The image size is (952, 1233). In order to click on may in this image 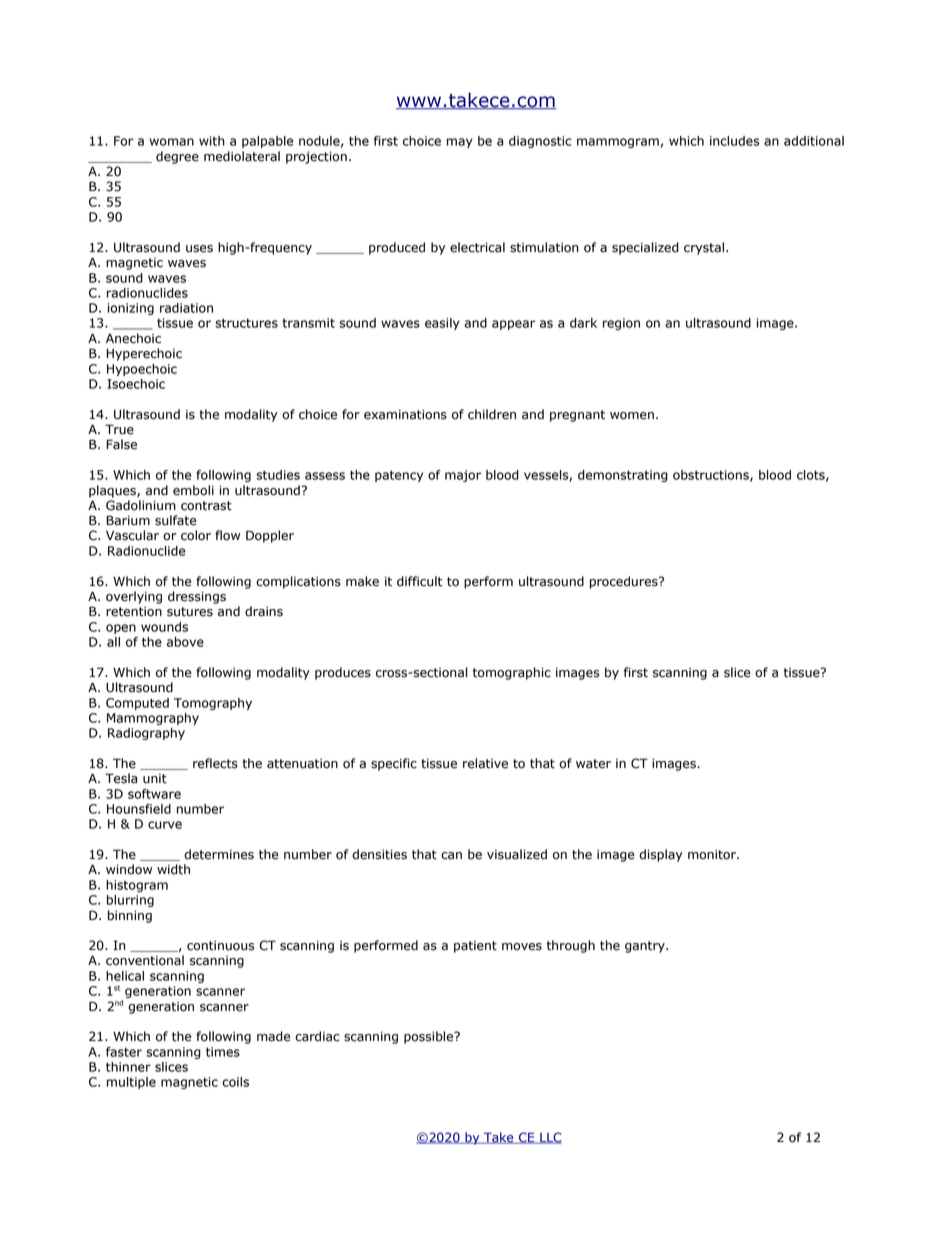, I will do `click(460, 143)`.
